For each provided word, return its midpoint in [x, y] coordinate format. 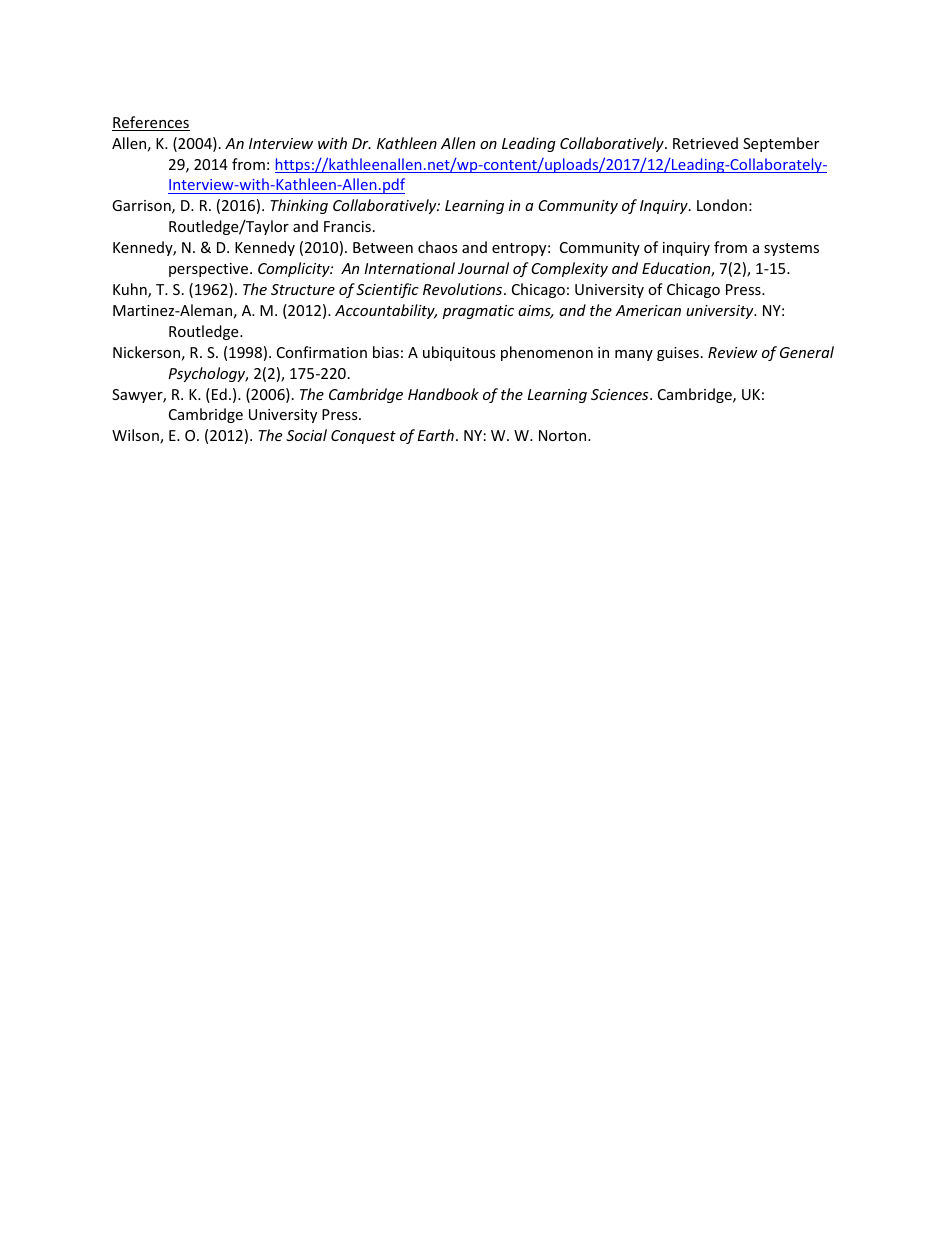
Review [733, 352]
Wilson [136, 436]
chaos [438, 247]
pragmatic [478, 312]
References [151, 123]
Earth [436, 435]
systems [791, 249]
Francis [347, 226]
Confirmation [322, 352]
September [781, 144]
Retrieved [705, 143]
